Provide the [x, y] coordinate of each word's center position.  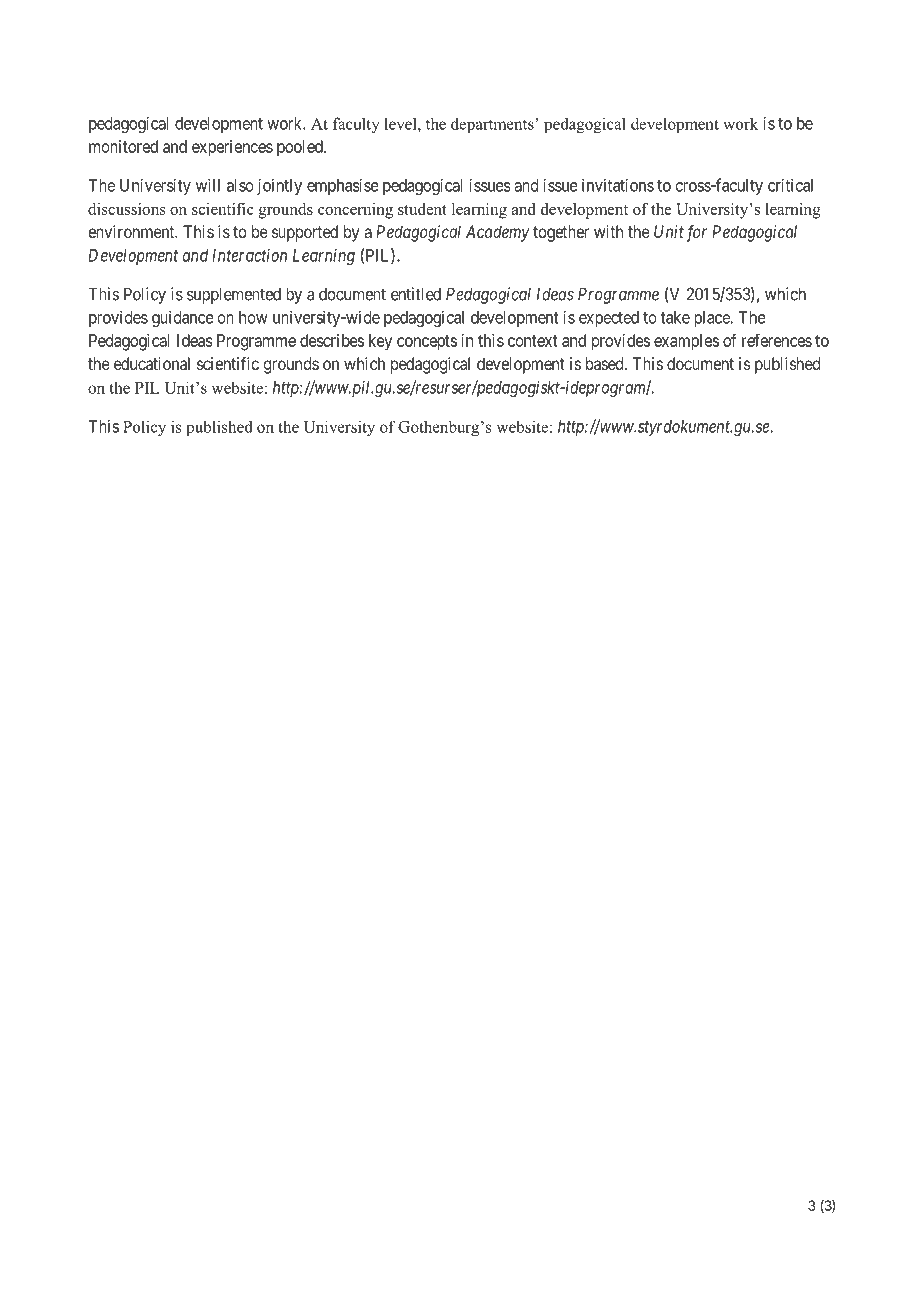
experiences [232, 148]
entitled [416, 294]
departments [493, 125]
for [696, 233]
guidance [183, 318]
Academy [497, 233]
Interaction [249, 255]
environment [132, 231]
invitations [618, 185]
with [608, 231]
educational [152, 363]
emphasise [343, 186]
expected [609, 319]
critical [790, 185]
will [208, 185]
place [713, 319]
